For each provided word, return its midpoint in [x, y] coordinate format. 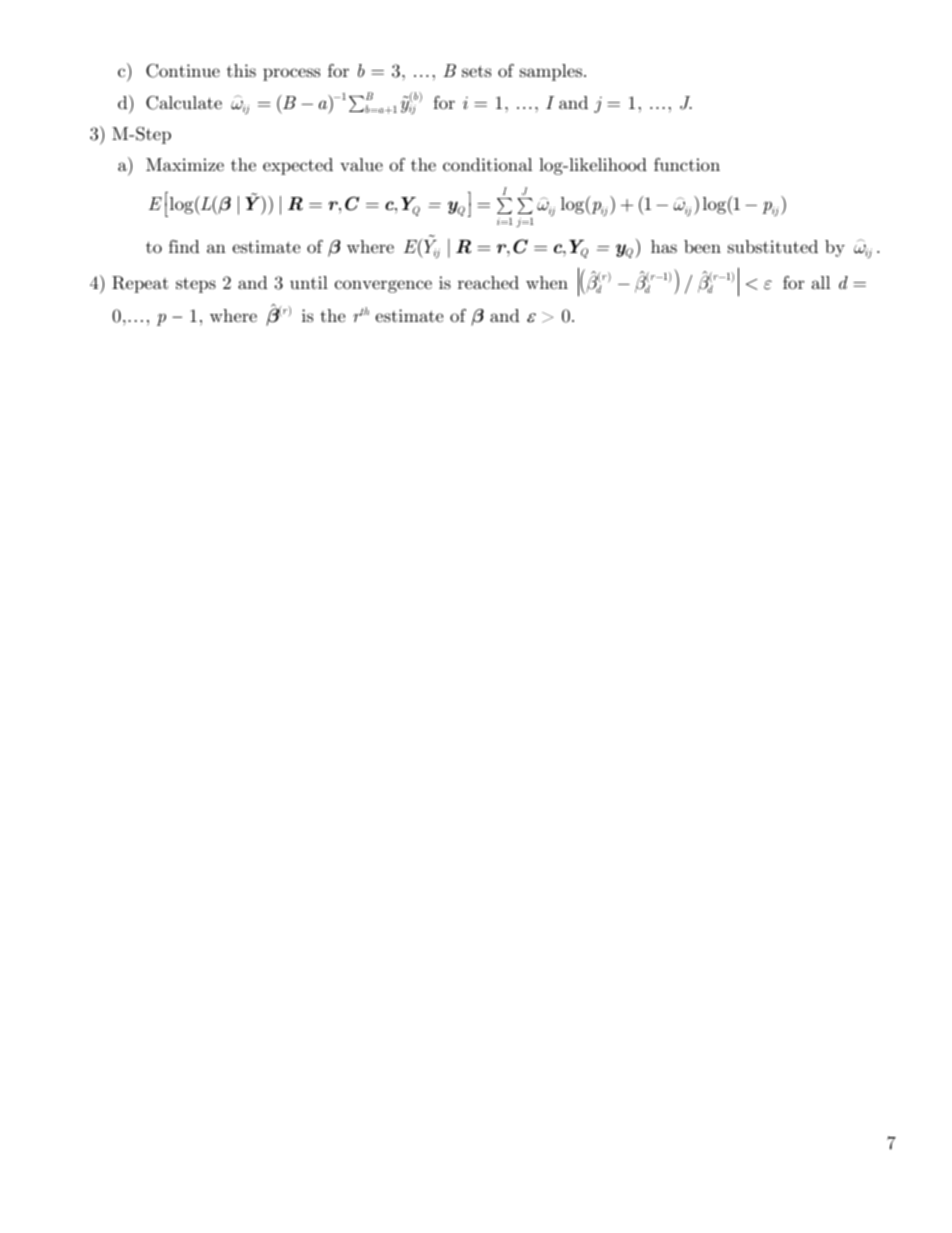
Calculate [184, 103]
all [821, 282]
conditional [487, 164]
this [241, 70]
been [702, 246]
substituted [773, 246]
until [309, 282]
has [664, 246]
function [687, 164]
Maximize [185, 164]
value [361, 164]
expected [298, 166]
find [184, 246]
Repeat [140, 284]
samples [551, 72]
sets [476, 71]
